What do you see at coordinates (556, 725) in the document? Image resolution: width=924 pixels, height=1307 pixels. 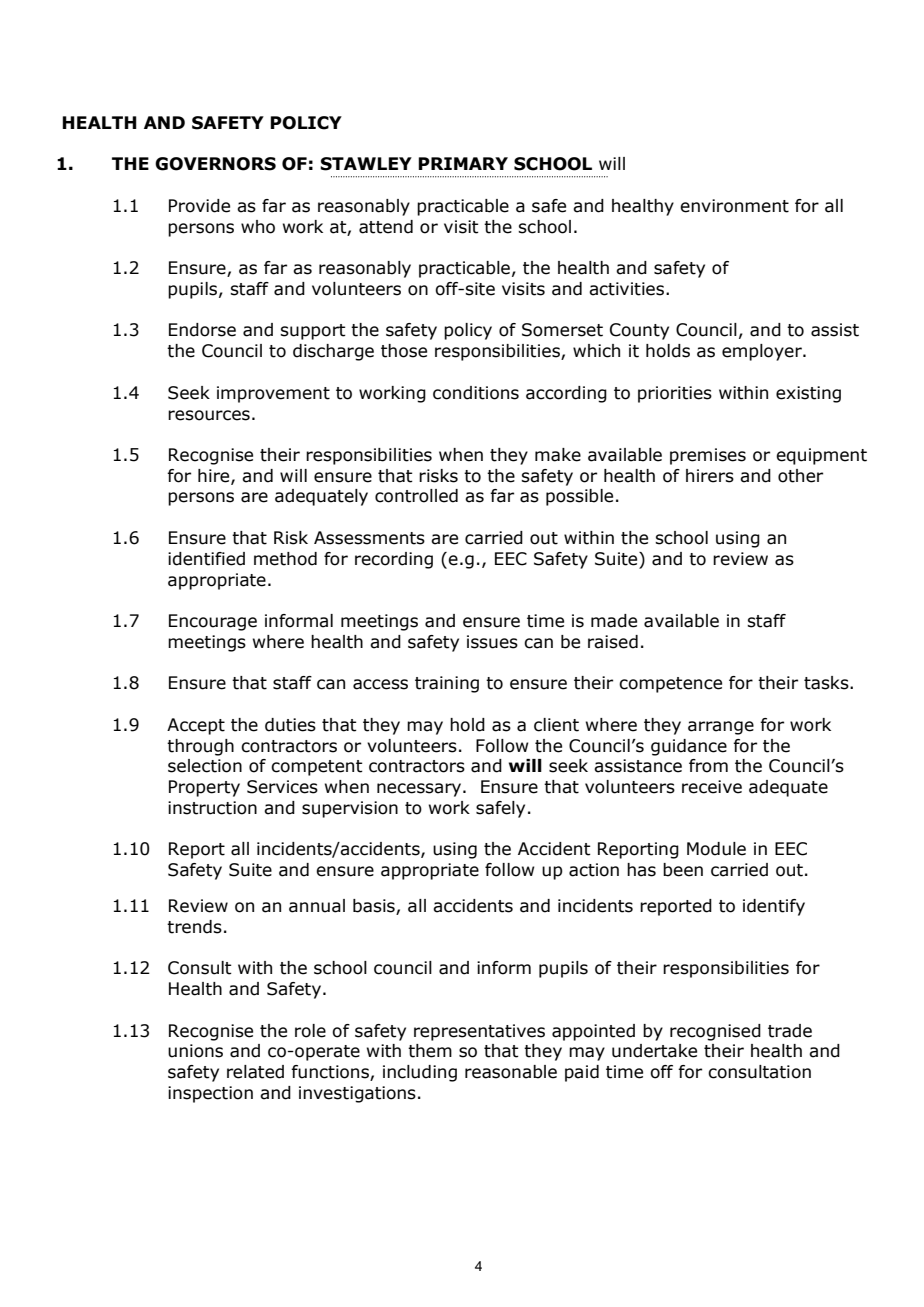 I see `client` at bounding box center [556, 725].
